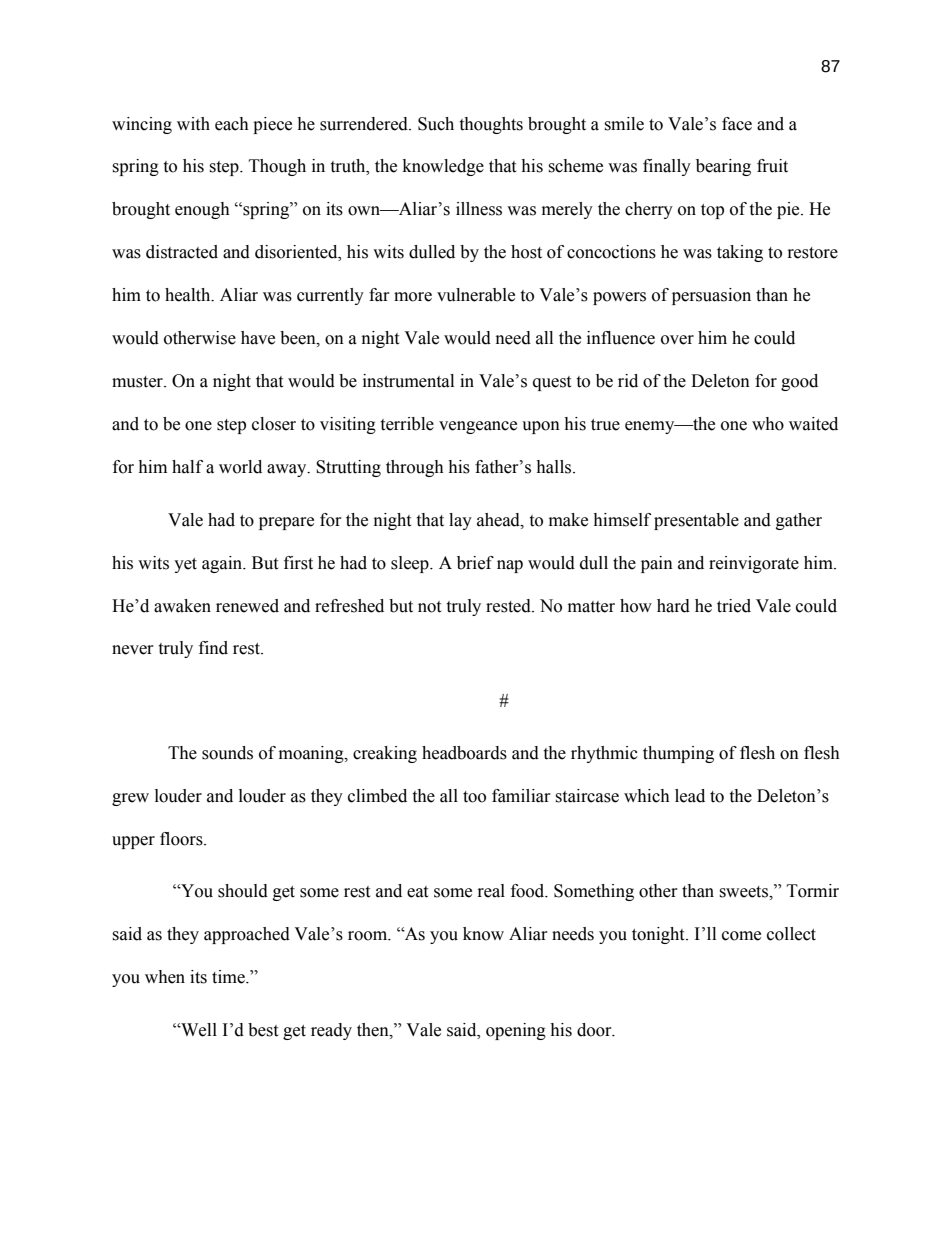 This screenshot has width=952, height=1233. I want to click on brief, so click(475, 563).
